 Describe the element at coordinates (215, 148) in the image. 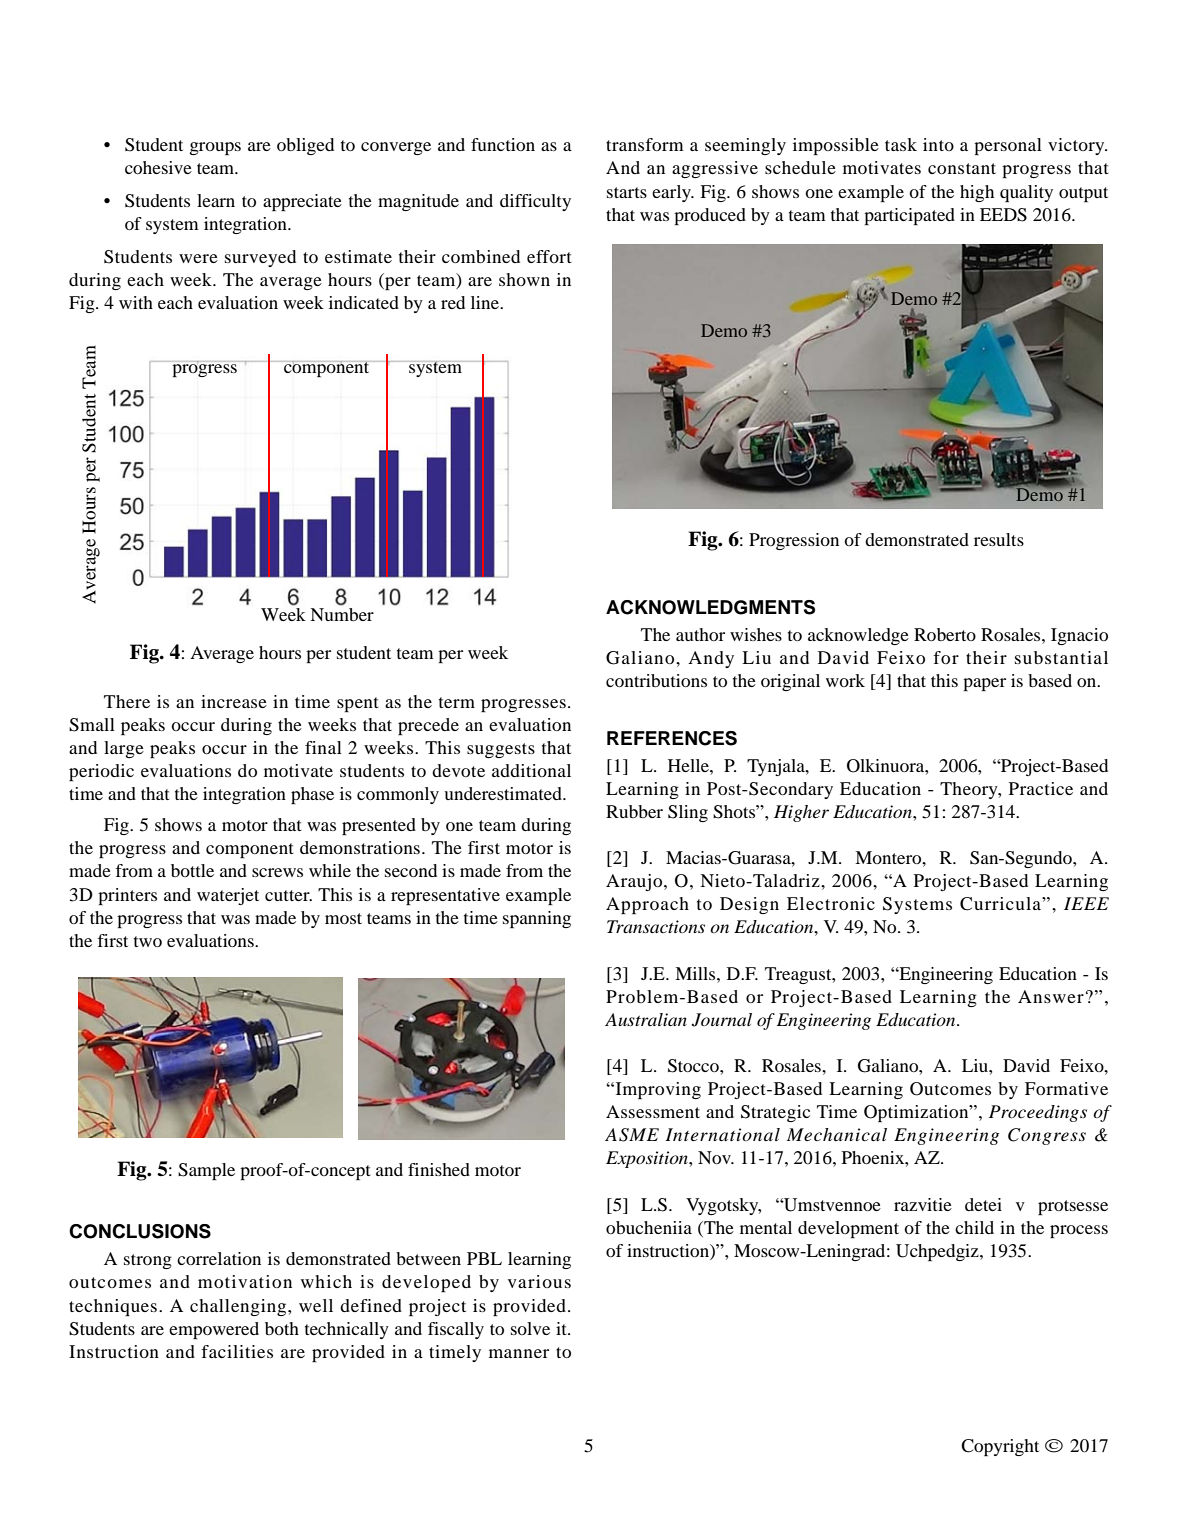

I see `groups` at that location.
